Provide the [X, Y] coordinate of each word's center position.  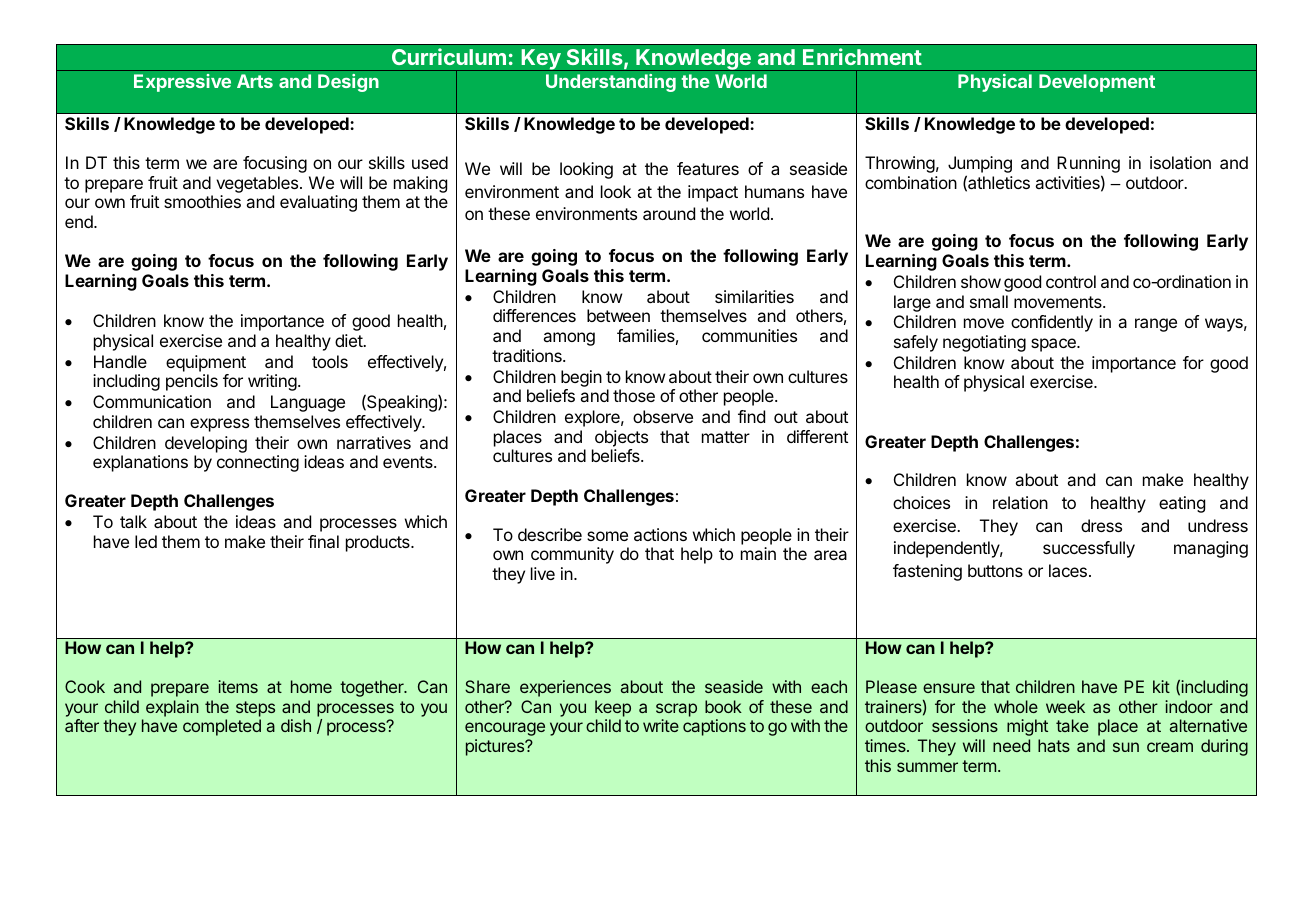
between [618, 315]
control [1071, 281]
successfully [1089, 549]
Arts [255, 81]
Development [1097, 83]
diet [349, 340]
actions [660, 534]
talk [133, 521]
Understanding [611, 83]
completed [222, 727]
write [661, 725]
